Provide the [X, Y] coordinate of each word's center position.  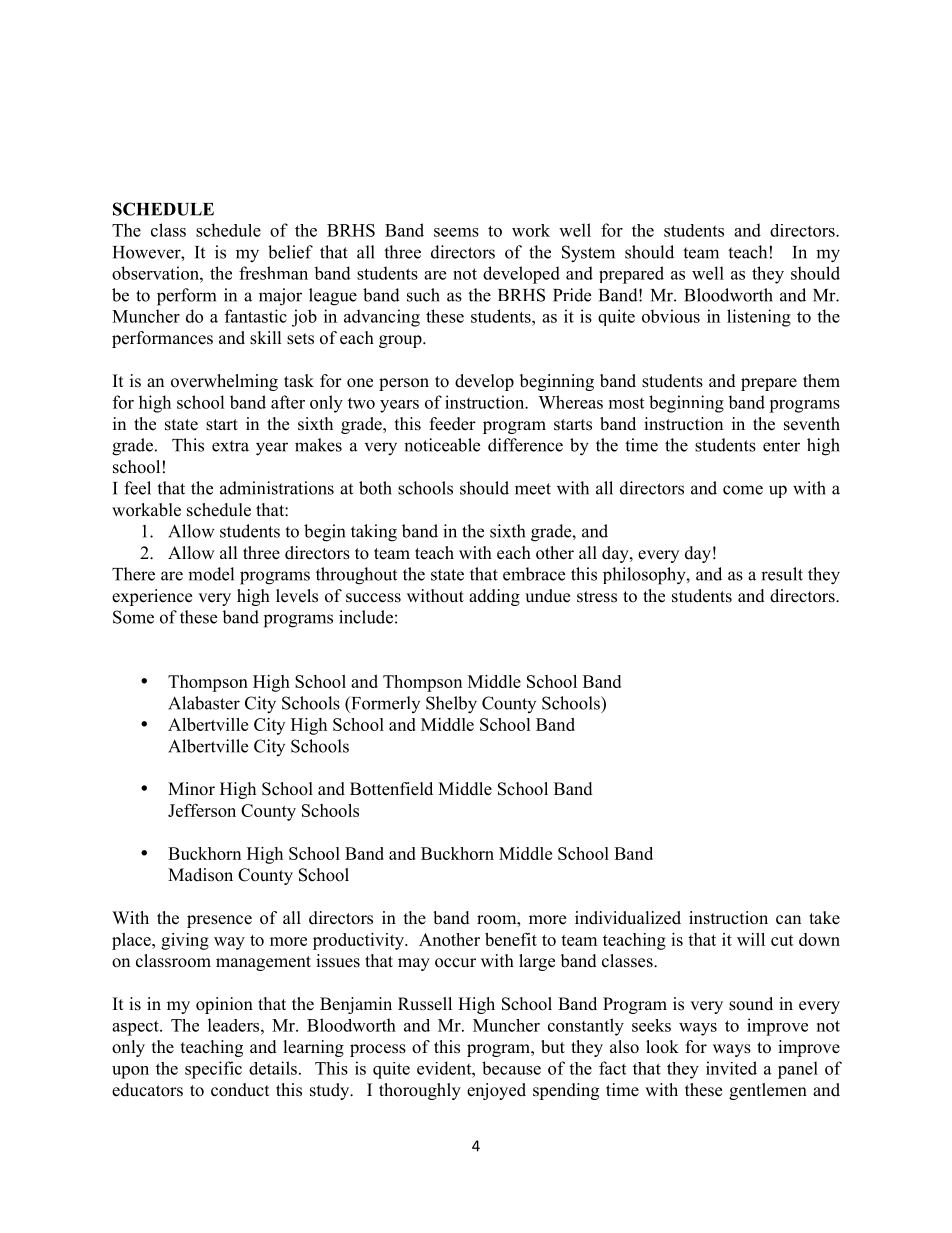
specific [213, 1070]
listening [759, 318]
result [782, 574]
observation [156, 273]
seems [456, 232]
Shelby [451, 705]
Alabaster [204, 703]
